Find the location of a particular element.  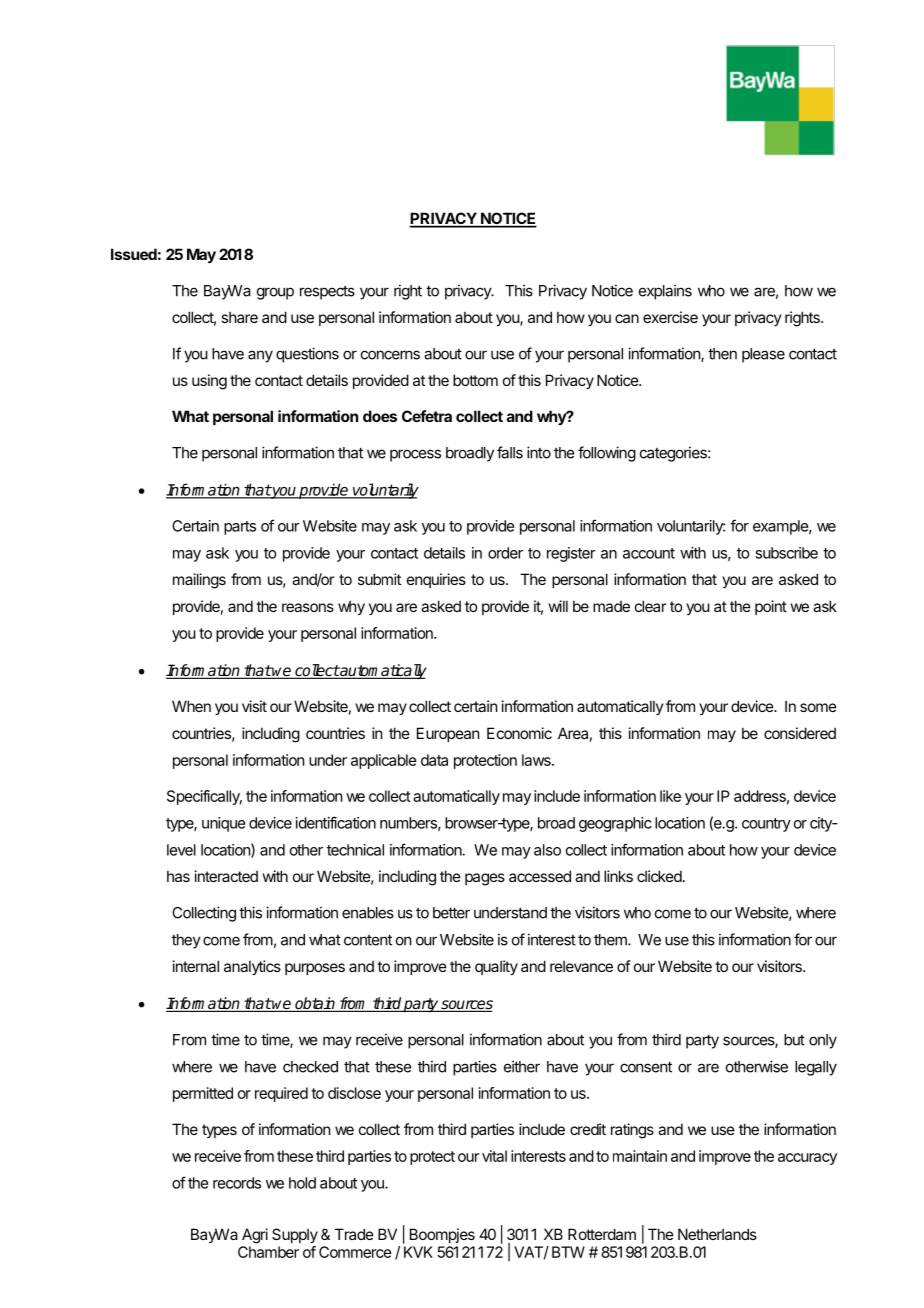

clicked is located at coordinates (659, 876).
